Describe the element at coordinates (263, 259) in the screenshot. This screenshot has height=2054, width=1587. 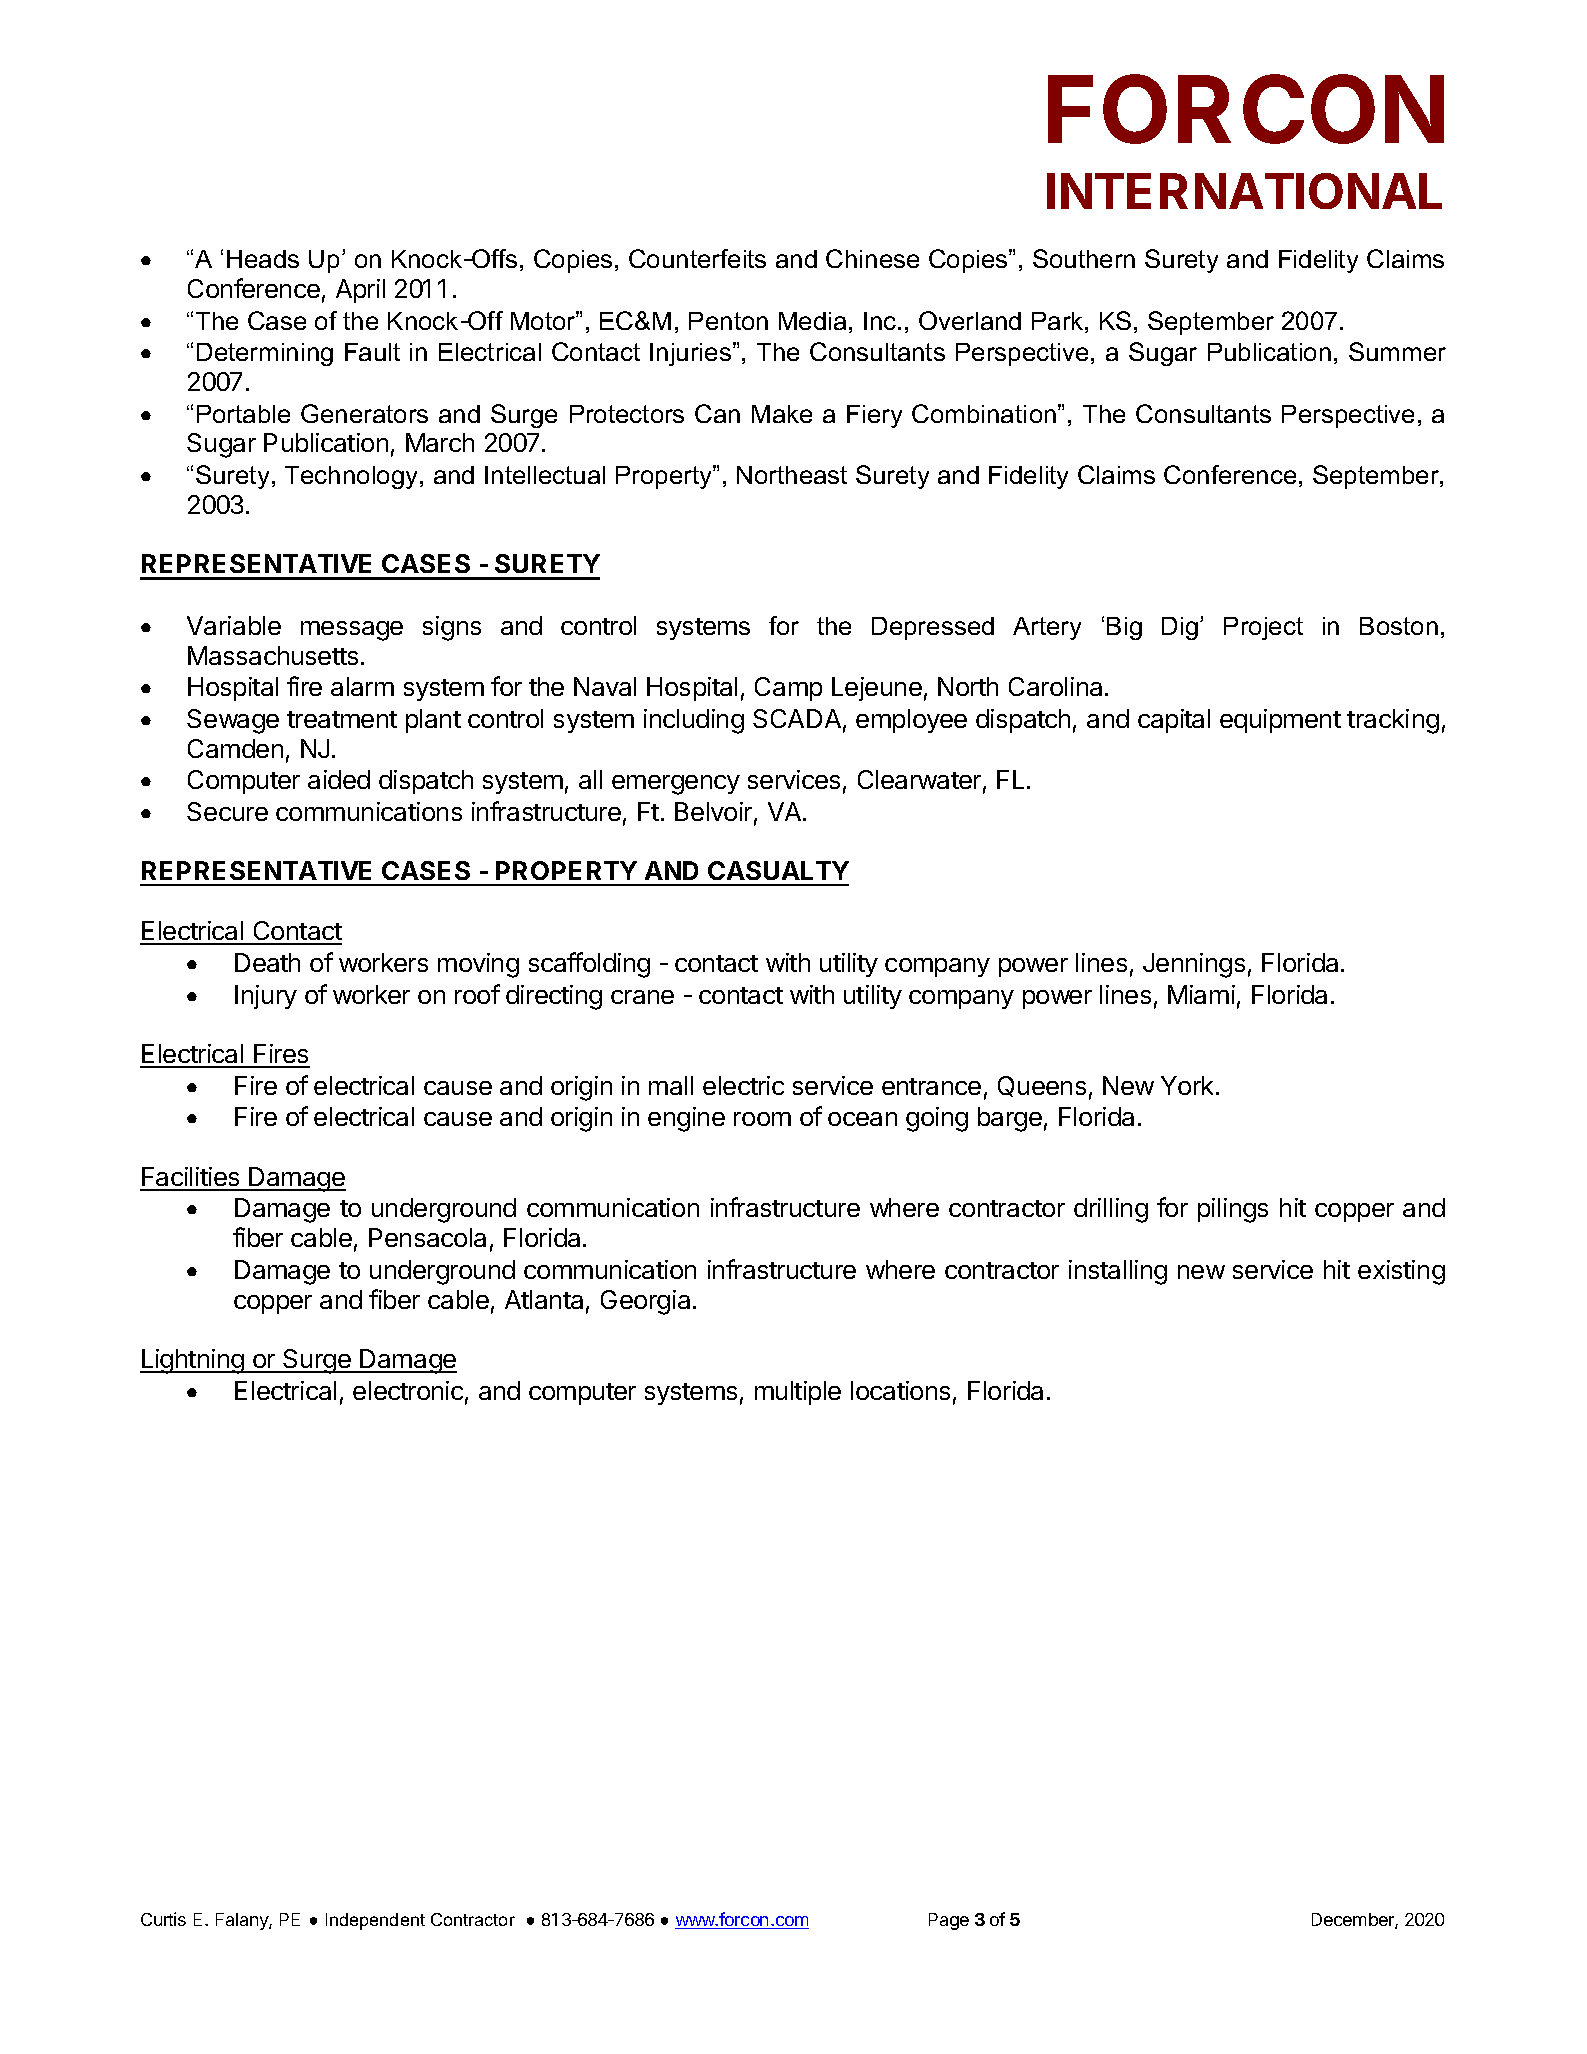
I see `Heads` at that location.
